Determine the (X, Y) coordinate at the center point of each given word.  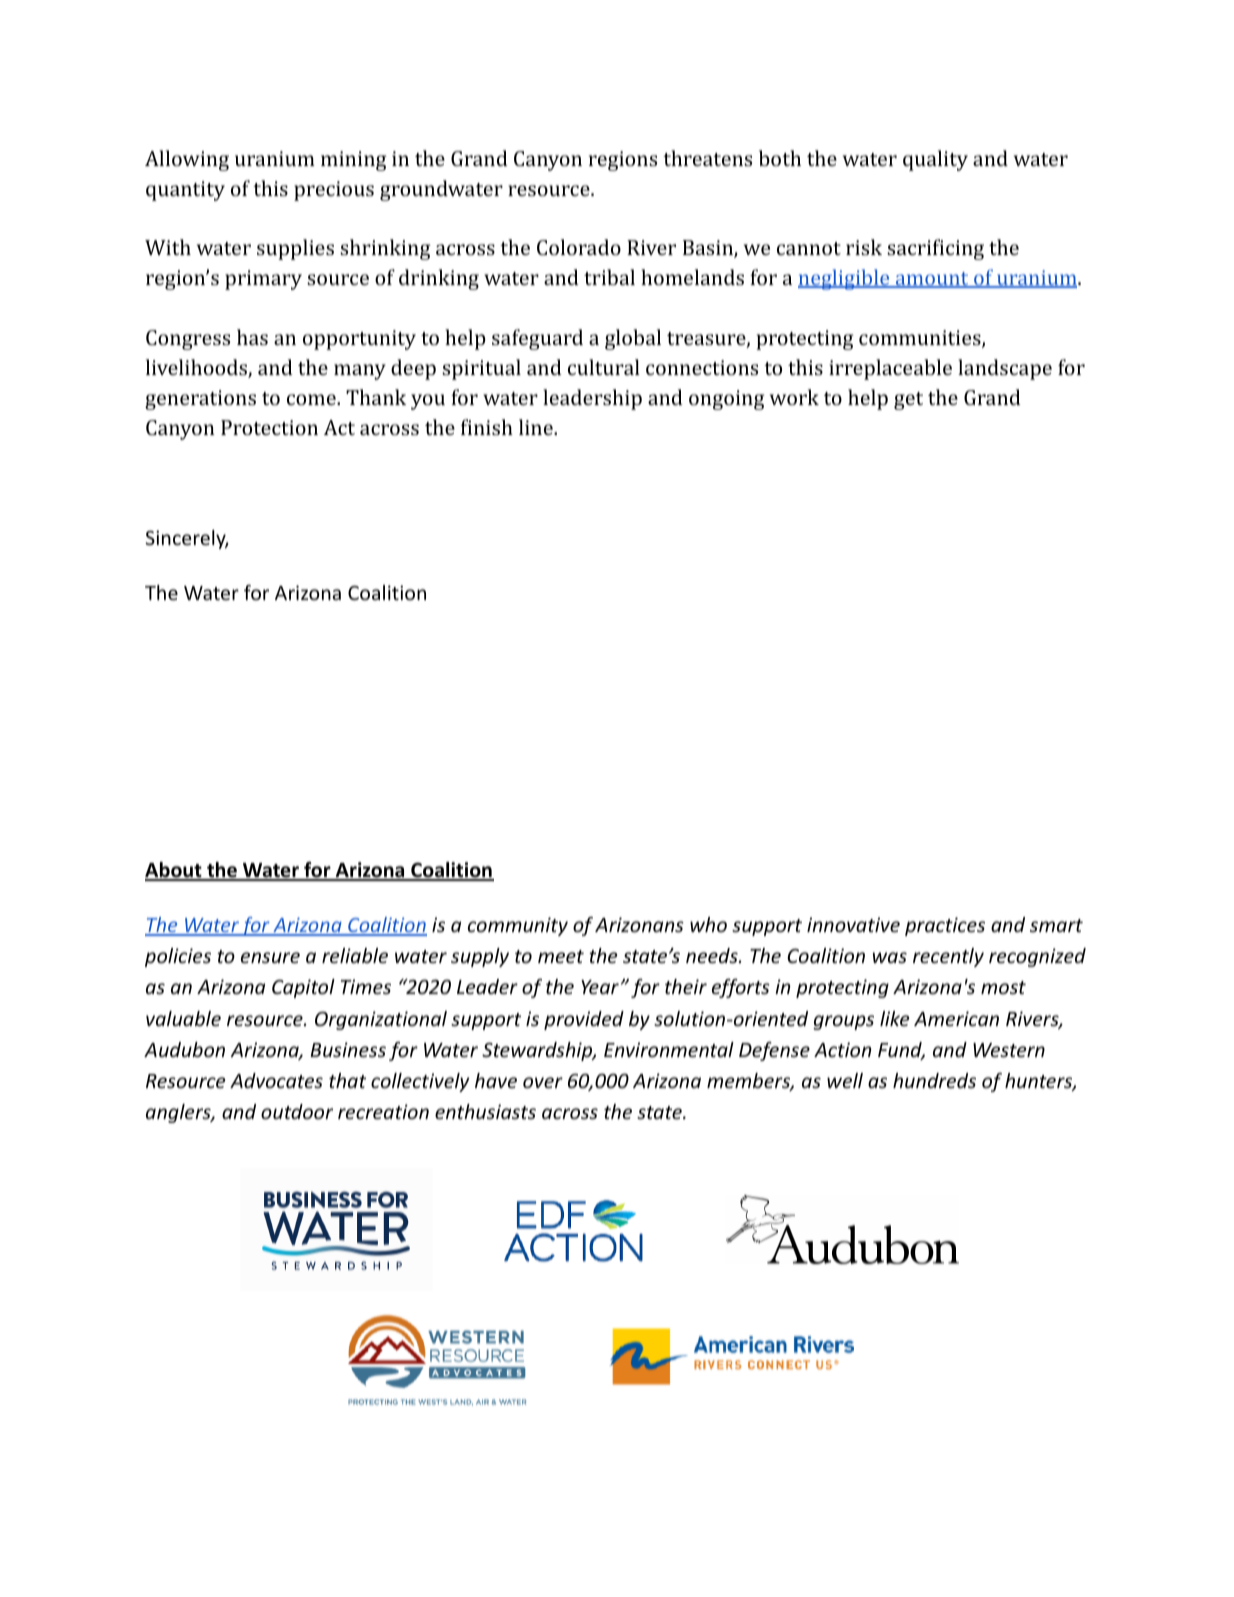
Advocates (276, 1080)
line (537, 427)
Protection (269, 427)
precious (334, 191)
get (908, 401)
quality (935, 160)
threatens (707, 158)
